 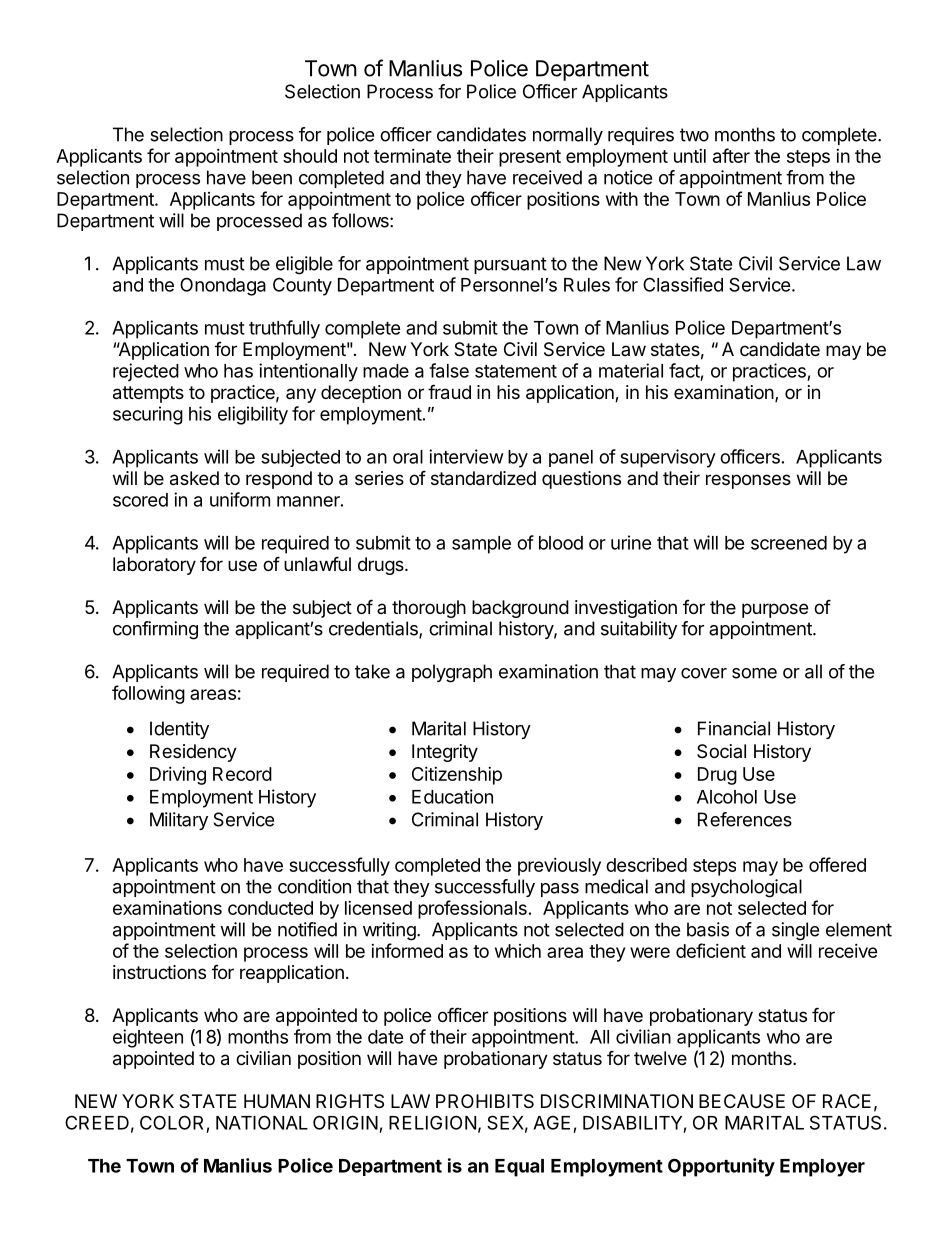 I want to click on References, so click(x=745, y=819).
